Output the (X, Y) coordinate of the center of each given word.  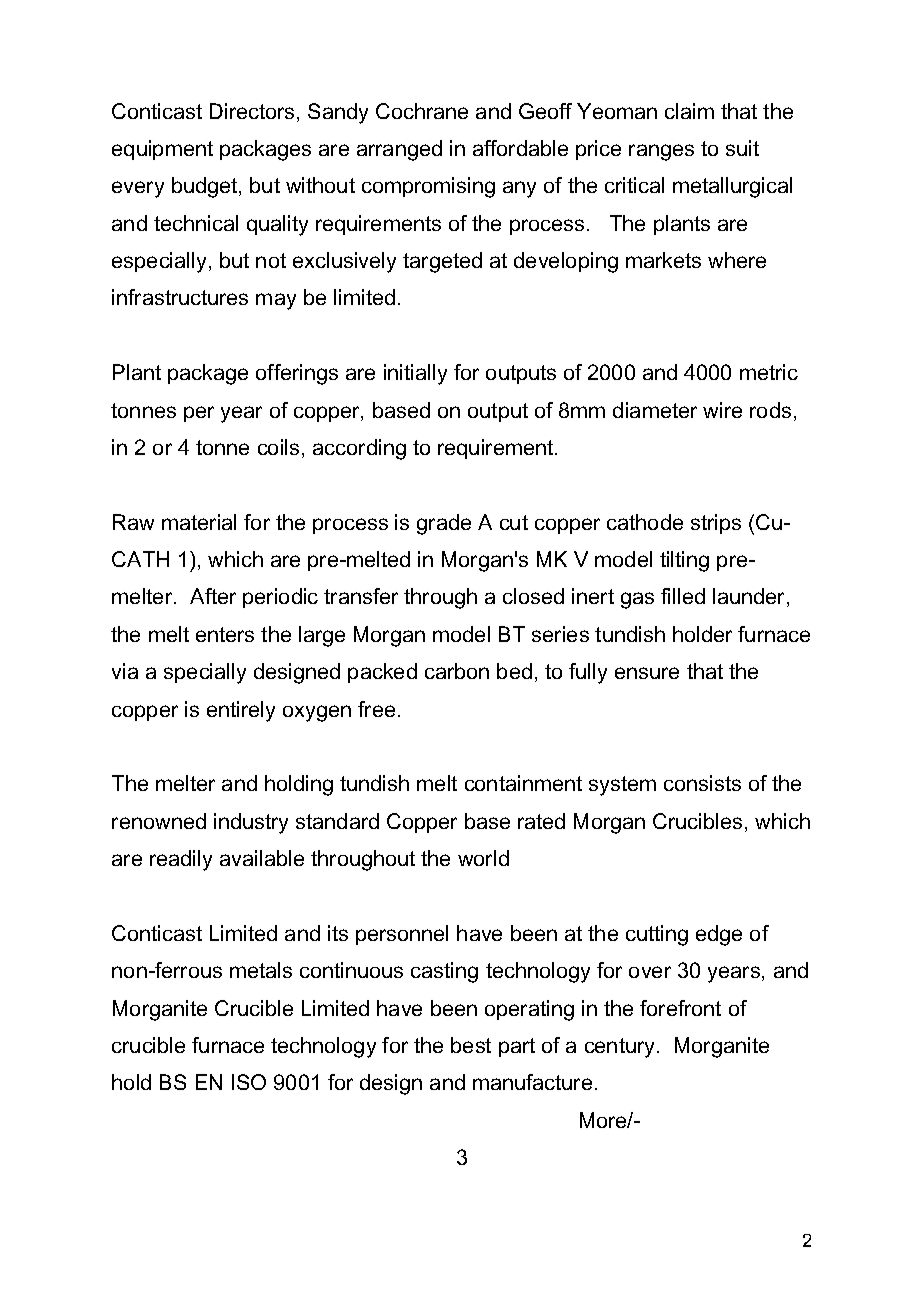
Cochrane (422, 111)
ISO (249, 1082)
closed (533, 596)
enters (225, 634)
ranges (661, 152)
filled (683, 596)
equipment (162, 150)
